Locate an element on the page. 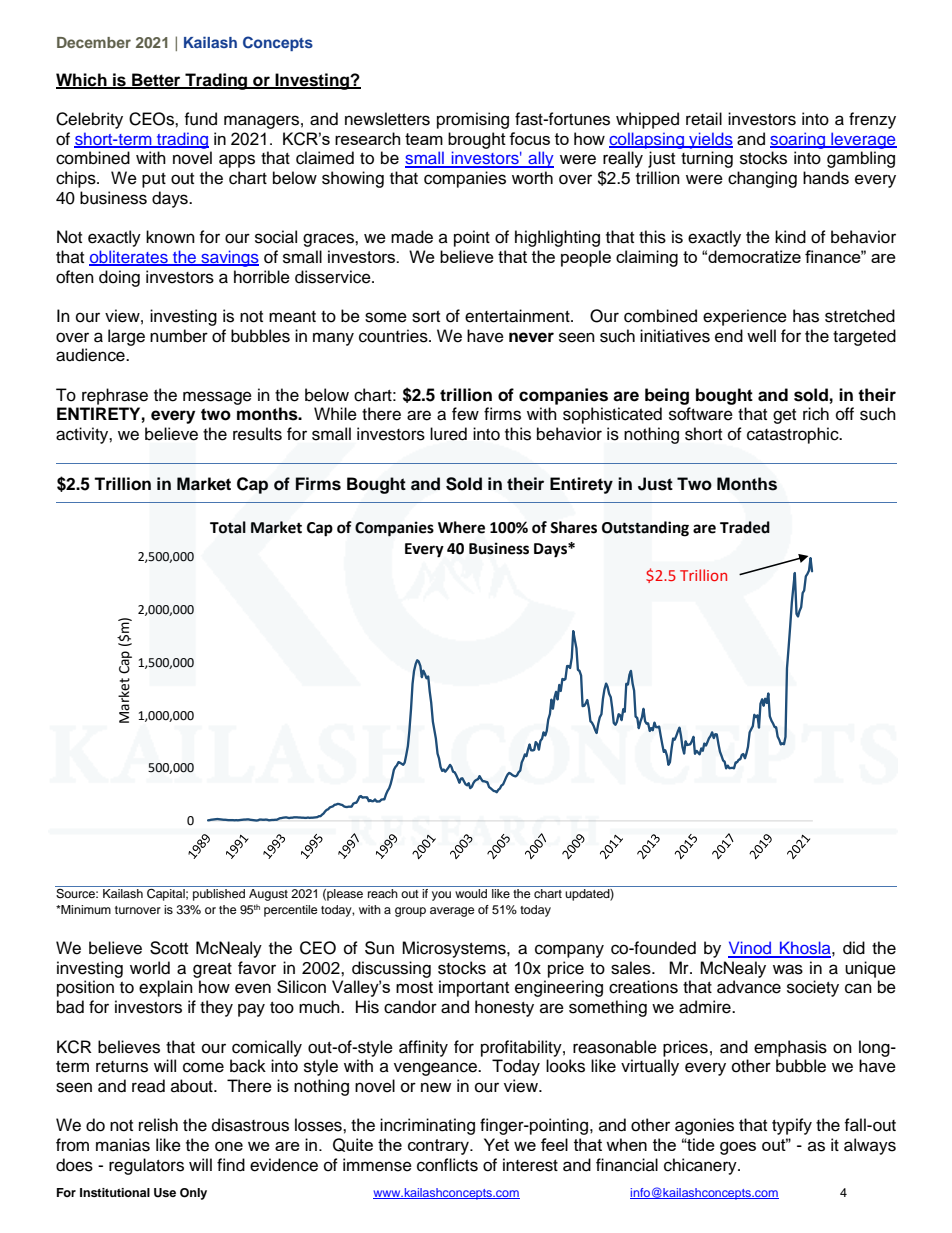  Total is located at coordinates (228, 527).
